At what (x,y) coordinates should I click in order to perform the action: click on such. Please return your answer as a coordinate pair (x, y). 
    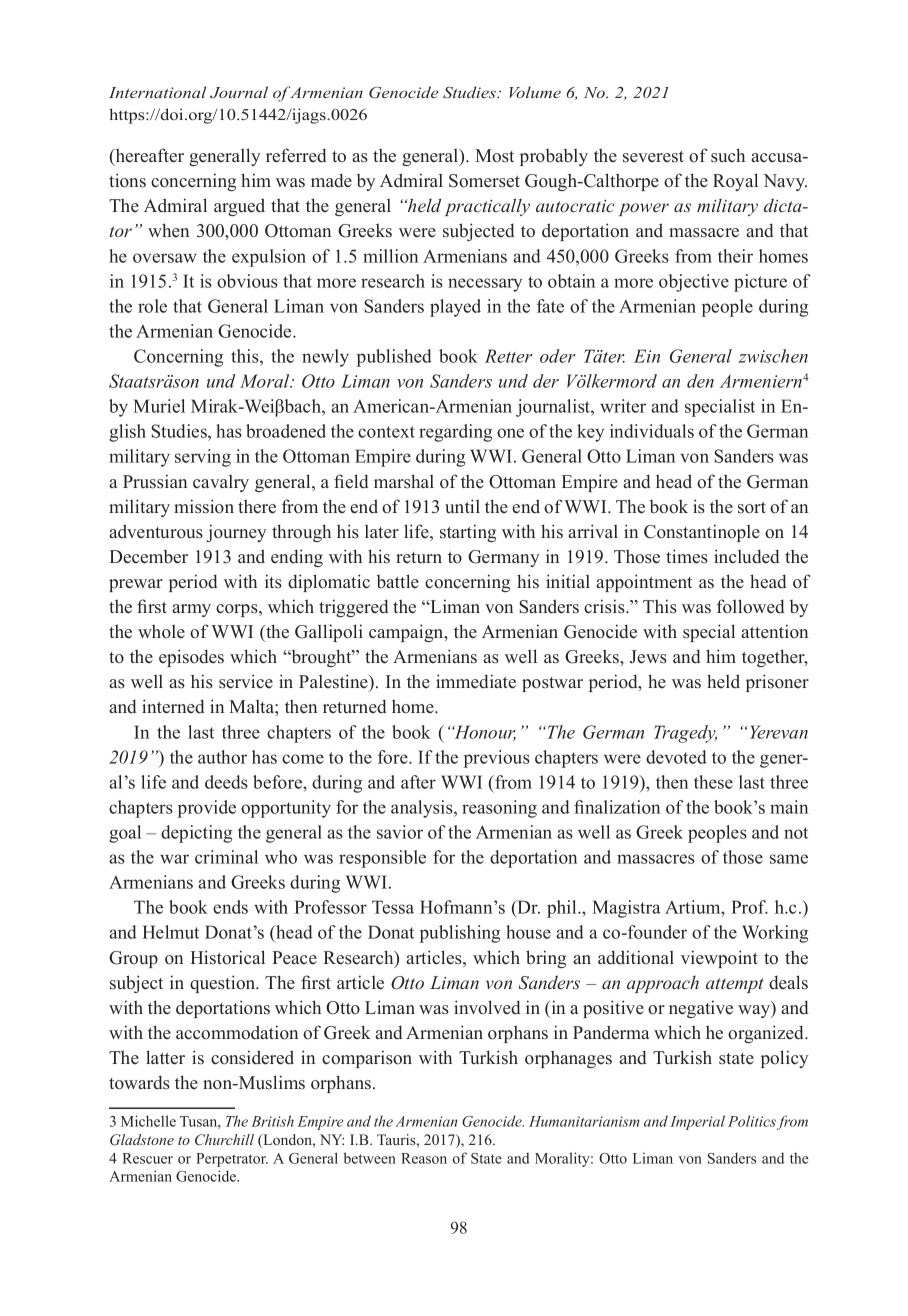
    Looking at the image, I should click on (728, 155).
